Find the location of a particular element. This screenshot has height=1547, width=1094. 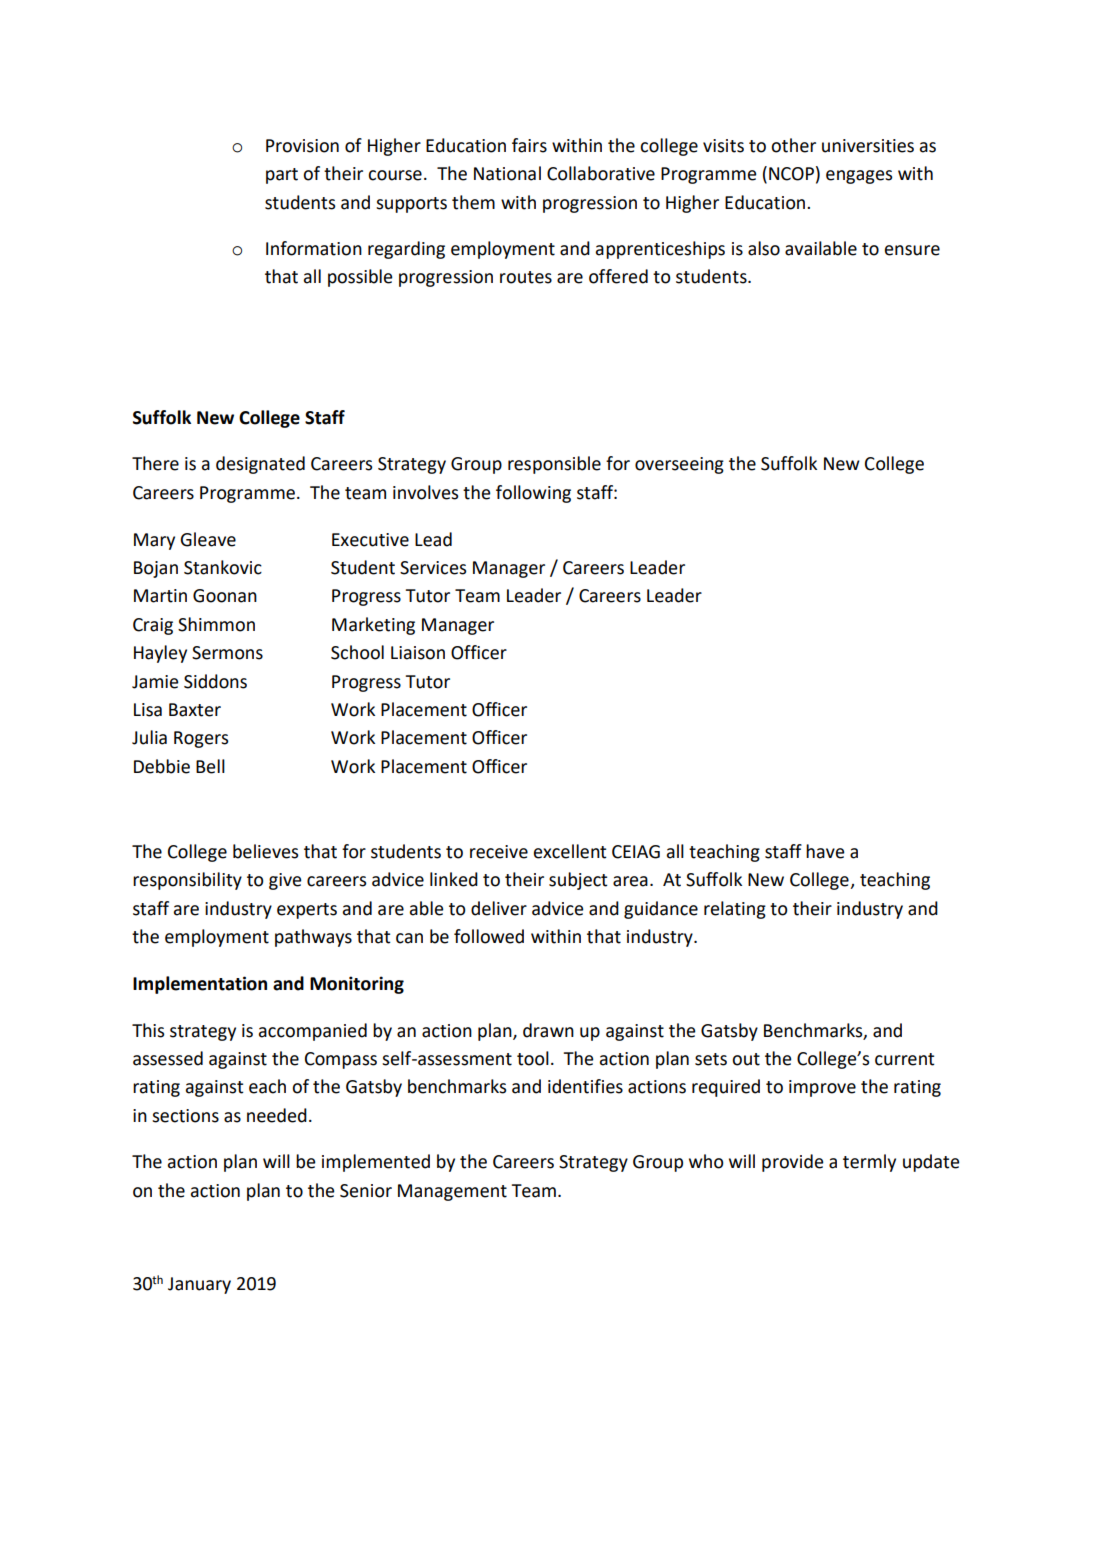

engages is located at coordinates (859, 177).
